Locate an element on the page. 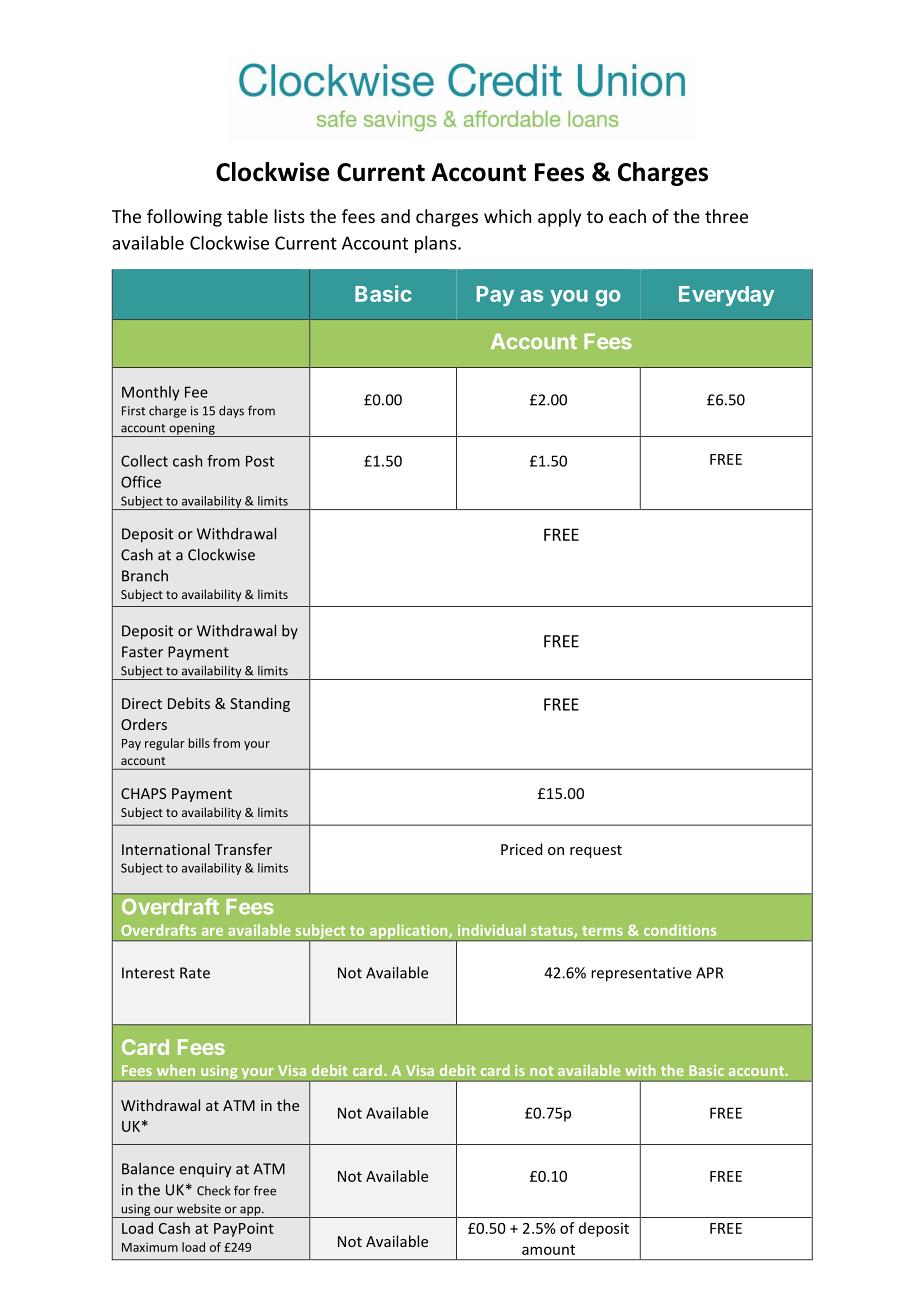 This image has height=1308, width=924. plans is located at coordinates (437, 244).
